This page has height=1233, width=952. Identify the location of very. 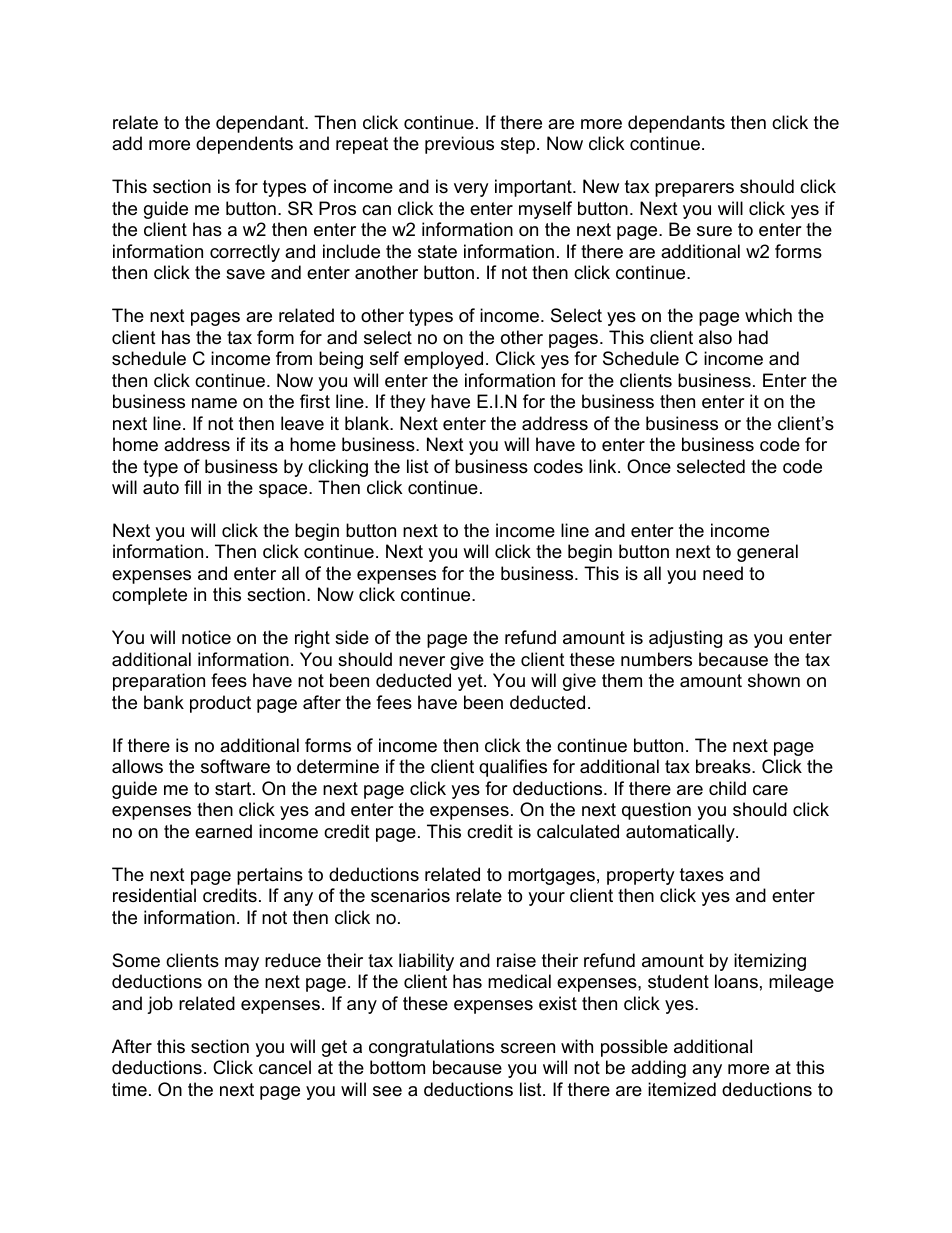
(471, 190).
